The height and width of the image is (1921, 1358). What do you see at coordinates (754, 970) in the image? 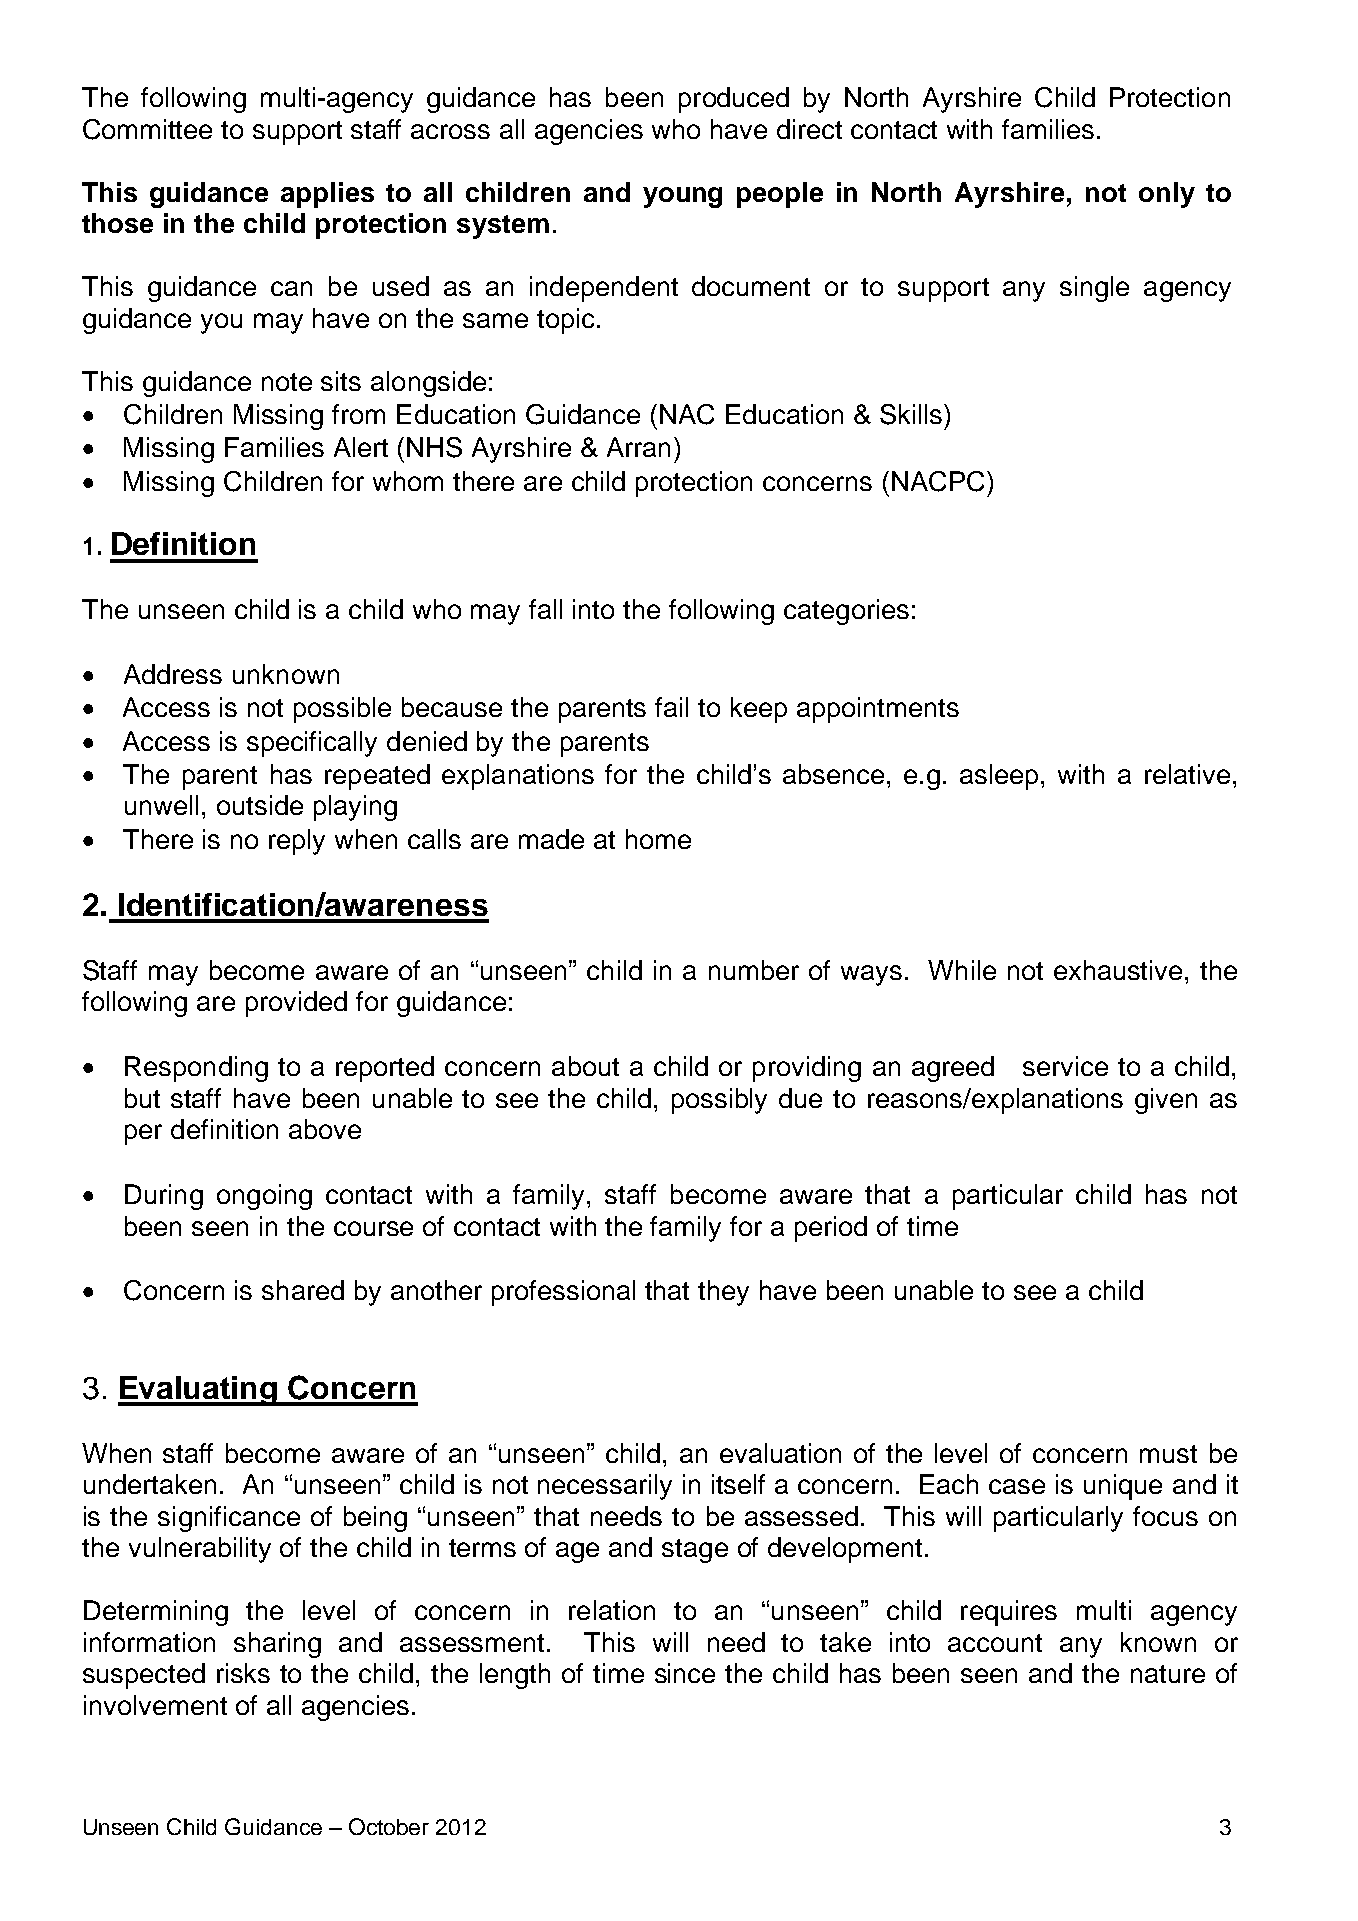
I see `number` at bounding box center [754, 970].
